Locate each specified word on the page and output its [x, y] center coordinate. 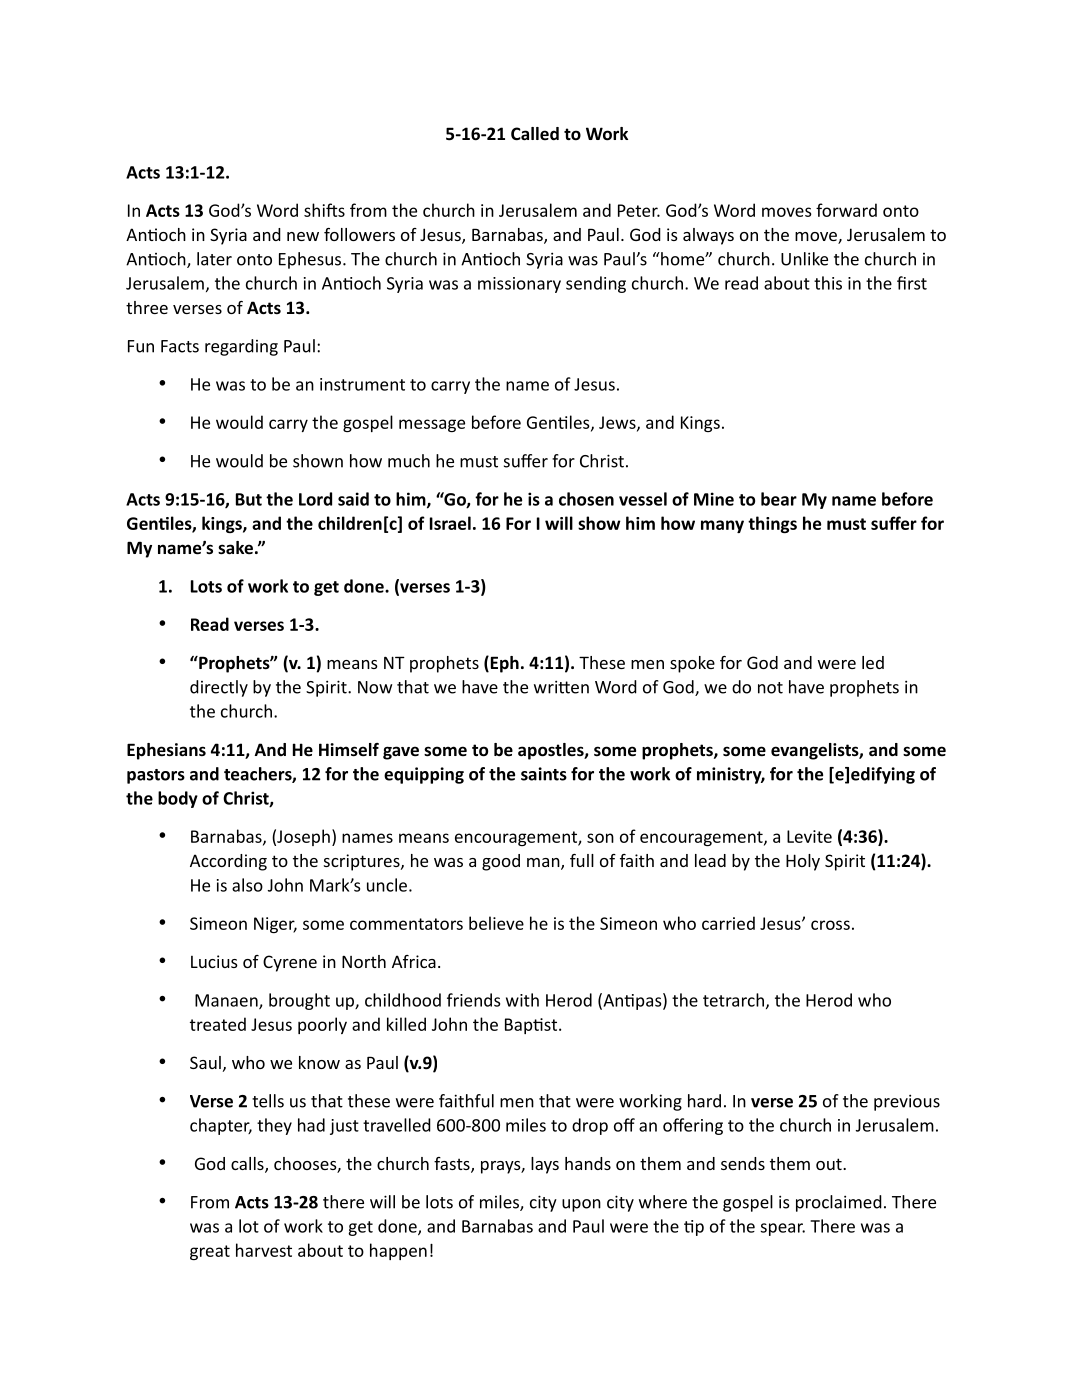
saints [544, 774]
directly [219, 688]
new [303, 236]
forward [846, 210]
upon [581, 1205]
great [210, 1252]
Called [535, 133]
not [770, 688]
